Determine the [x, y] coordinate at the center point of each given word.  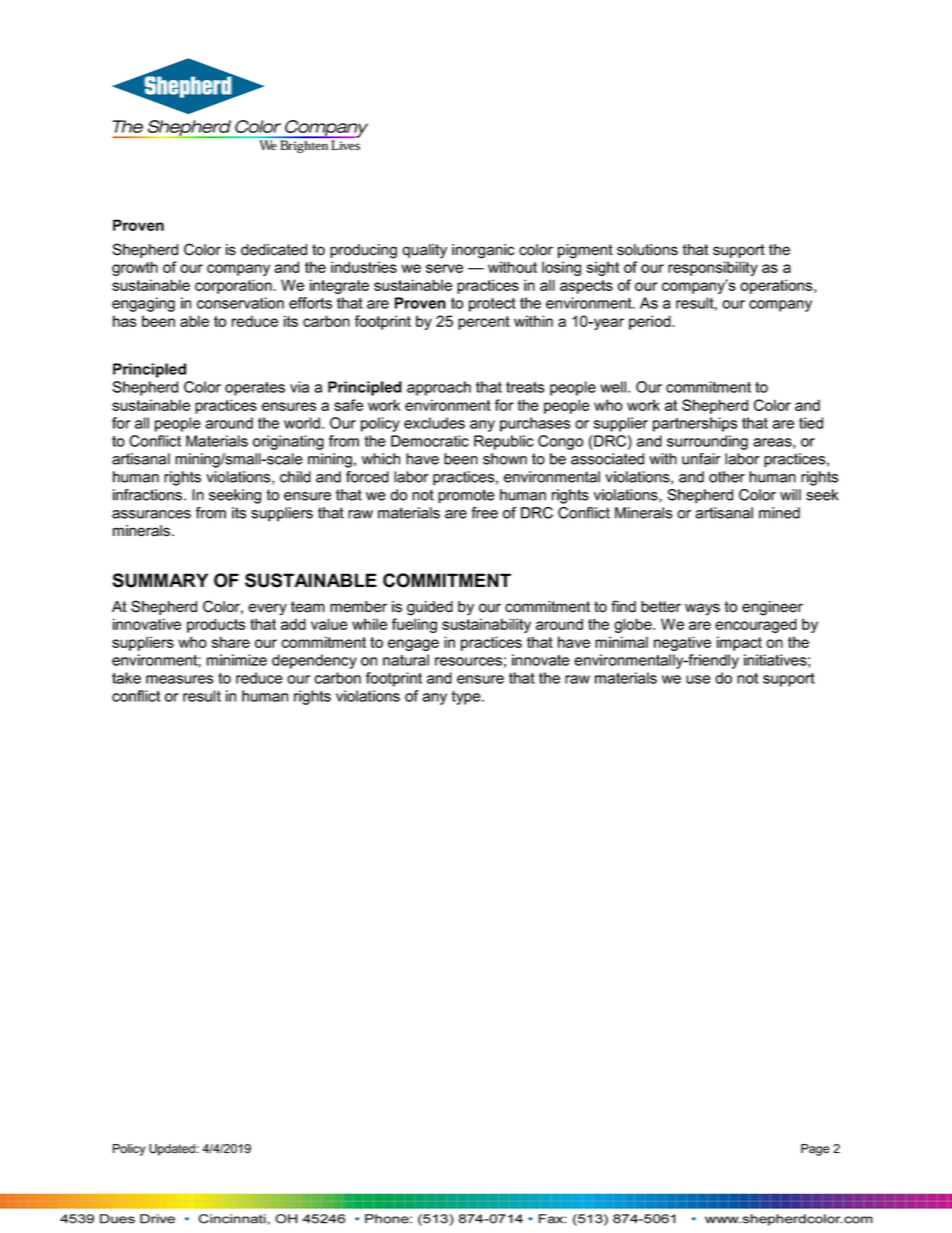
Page [815, 1150]
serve [444, 268]
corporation [233, 286]
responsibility [713, 268]
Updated [172, 1150]
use [698, 679]
